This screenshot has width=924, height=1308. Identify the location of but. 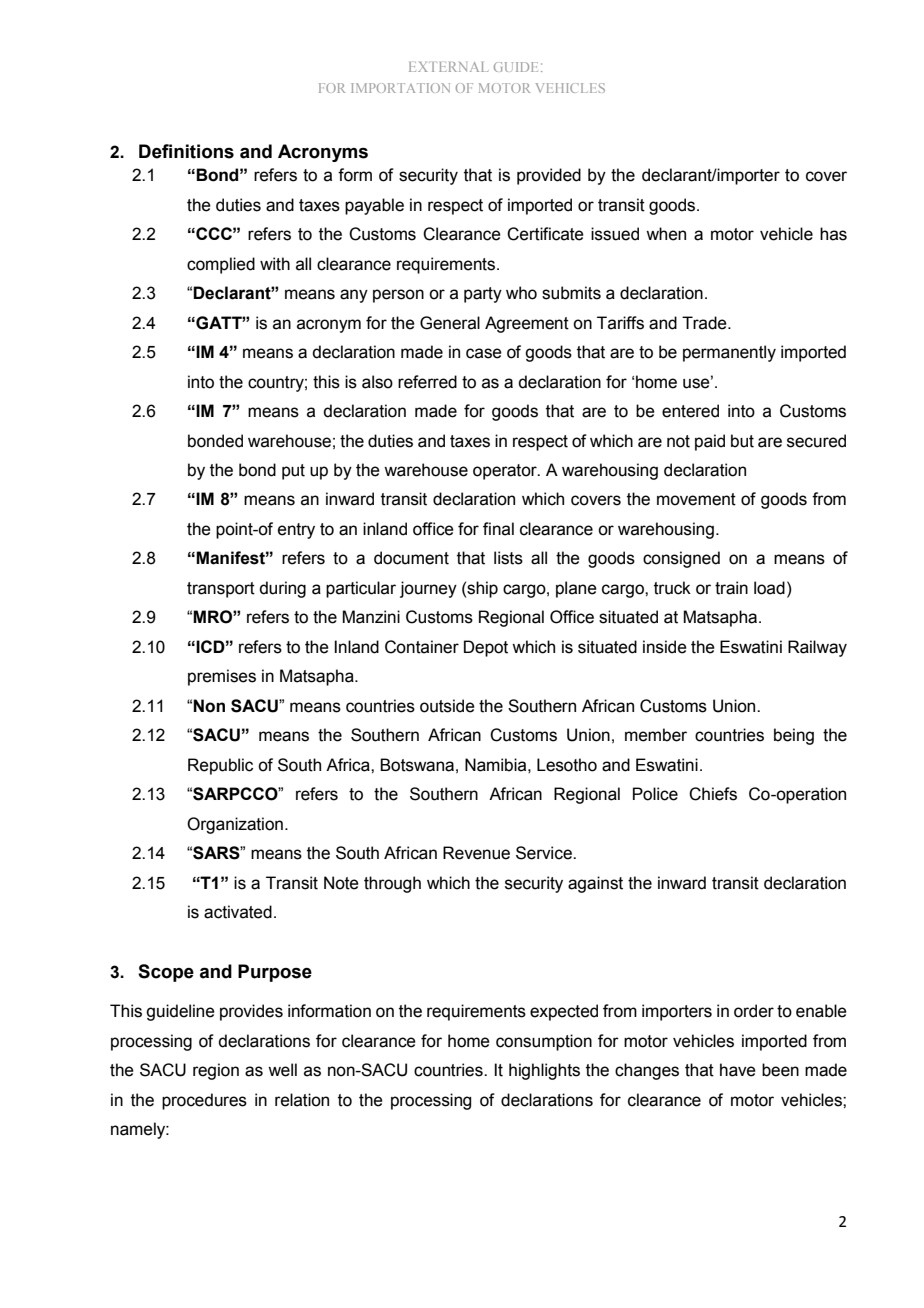
(742, 441).
